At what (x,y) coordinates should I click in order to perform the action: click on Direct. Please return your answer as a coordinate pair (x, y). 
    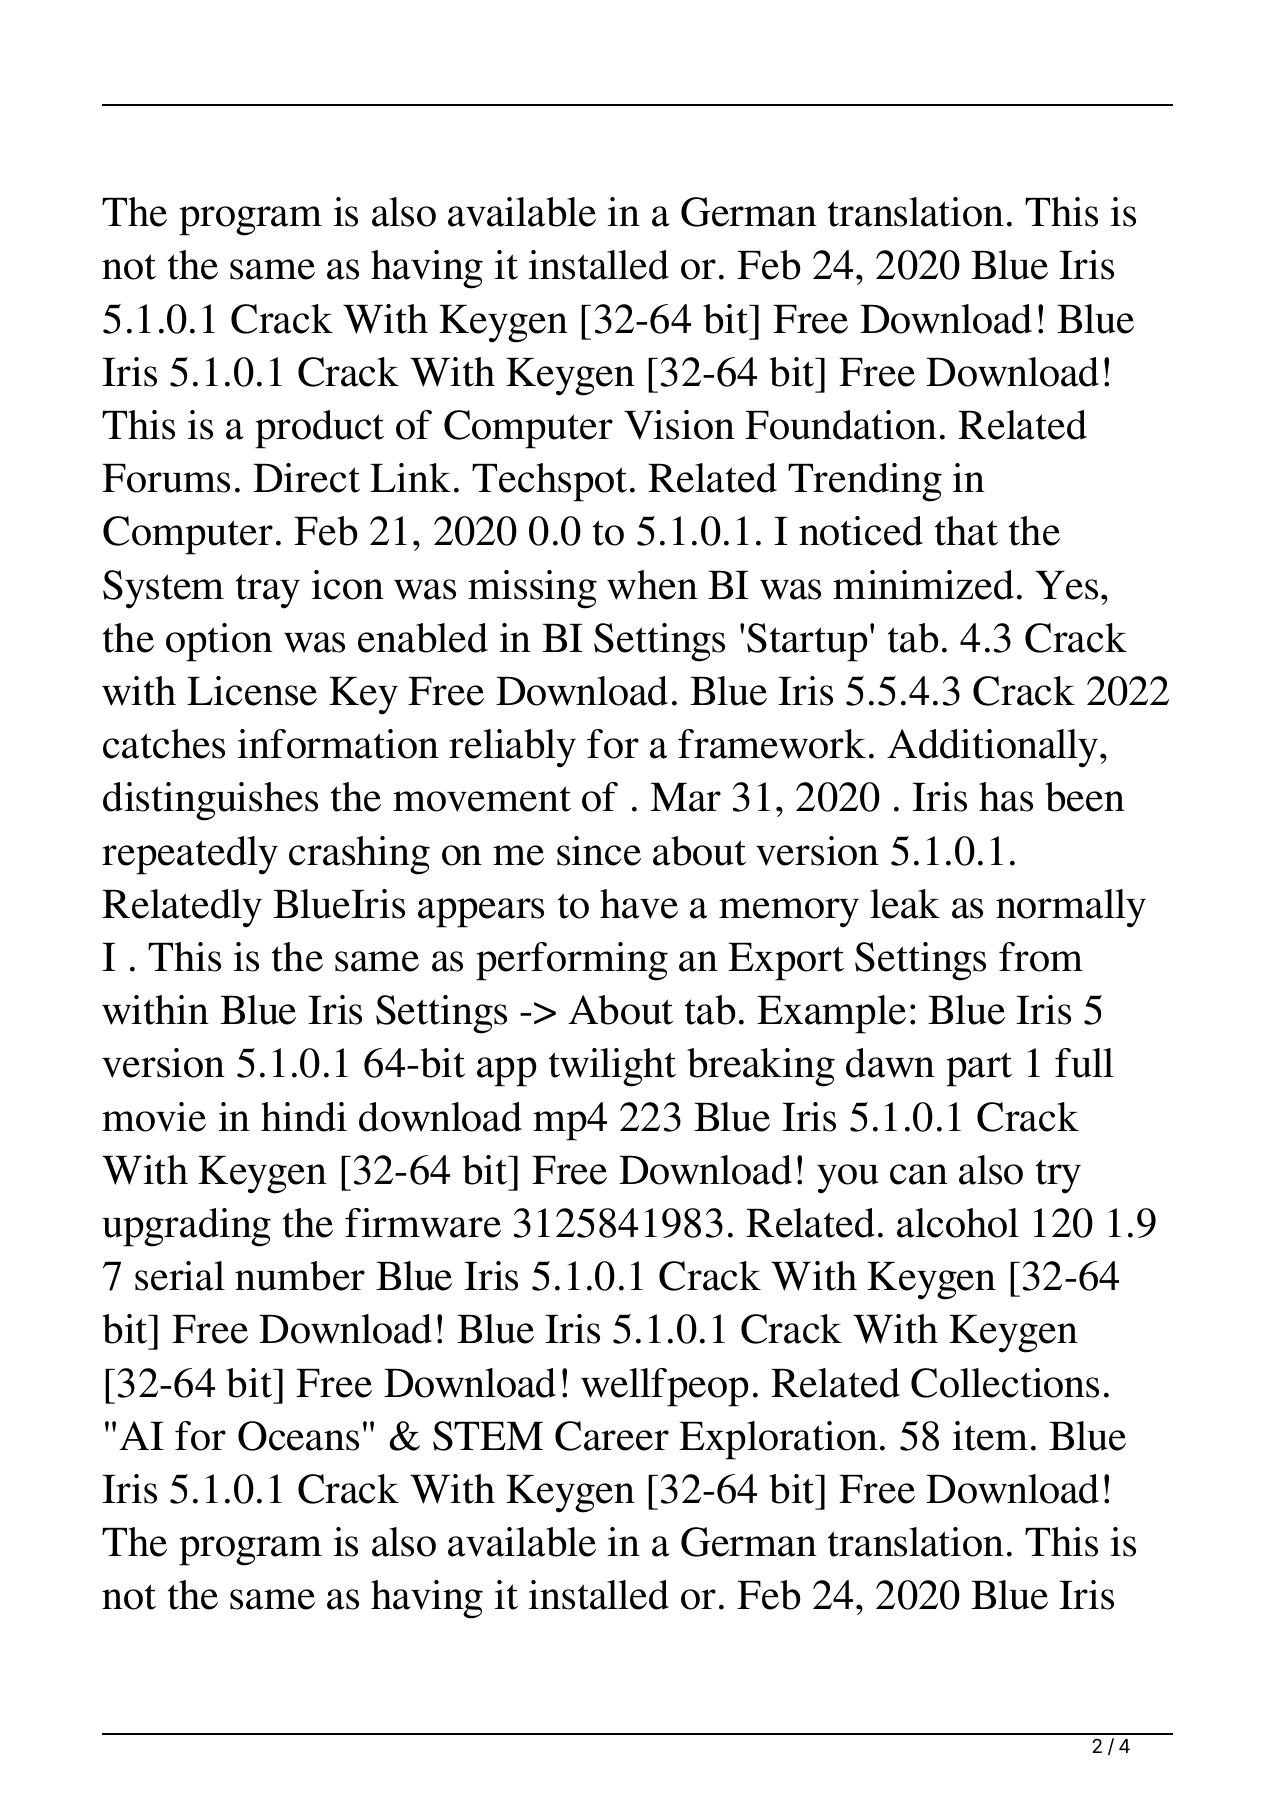
    Looking at the image, I should click on (306, 478).
